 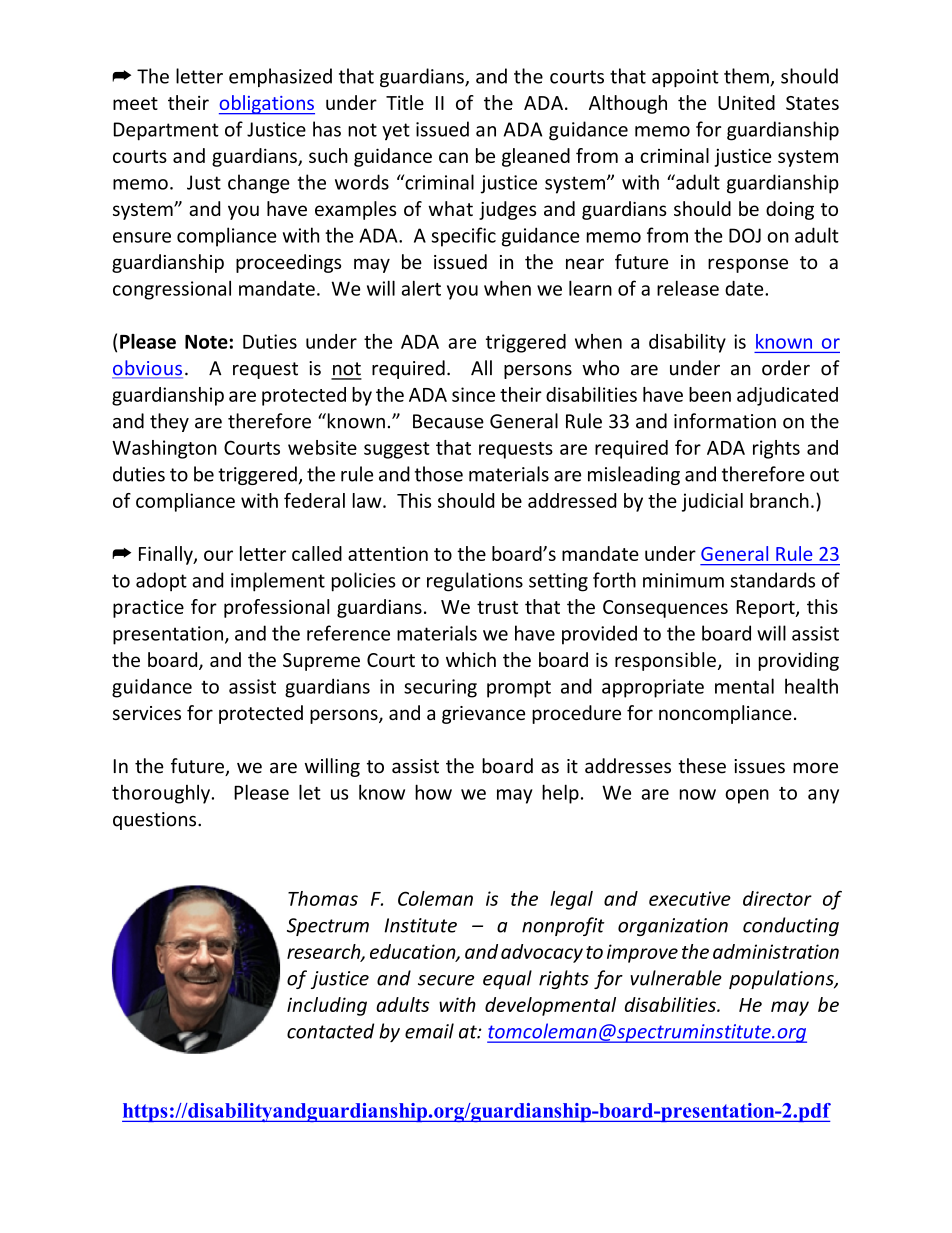 What do you see at coordinates (267, 105) in the page?
I see `obligations` at bounding box center [267, 105].
